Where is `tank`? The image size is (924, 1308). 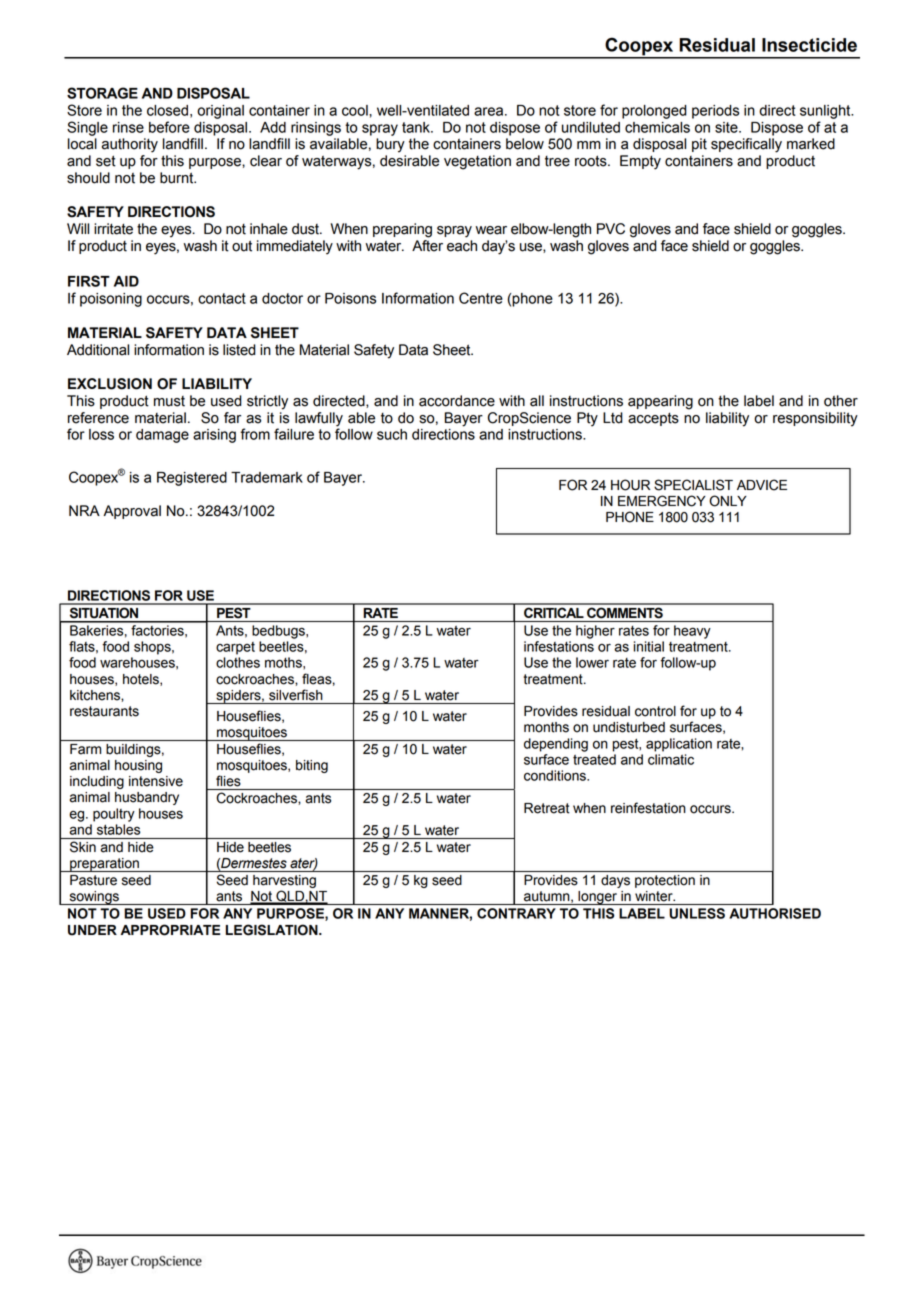
tank is located at coordinates (417, 127).
